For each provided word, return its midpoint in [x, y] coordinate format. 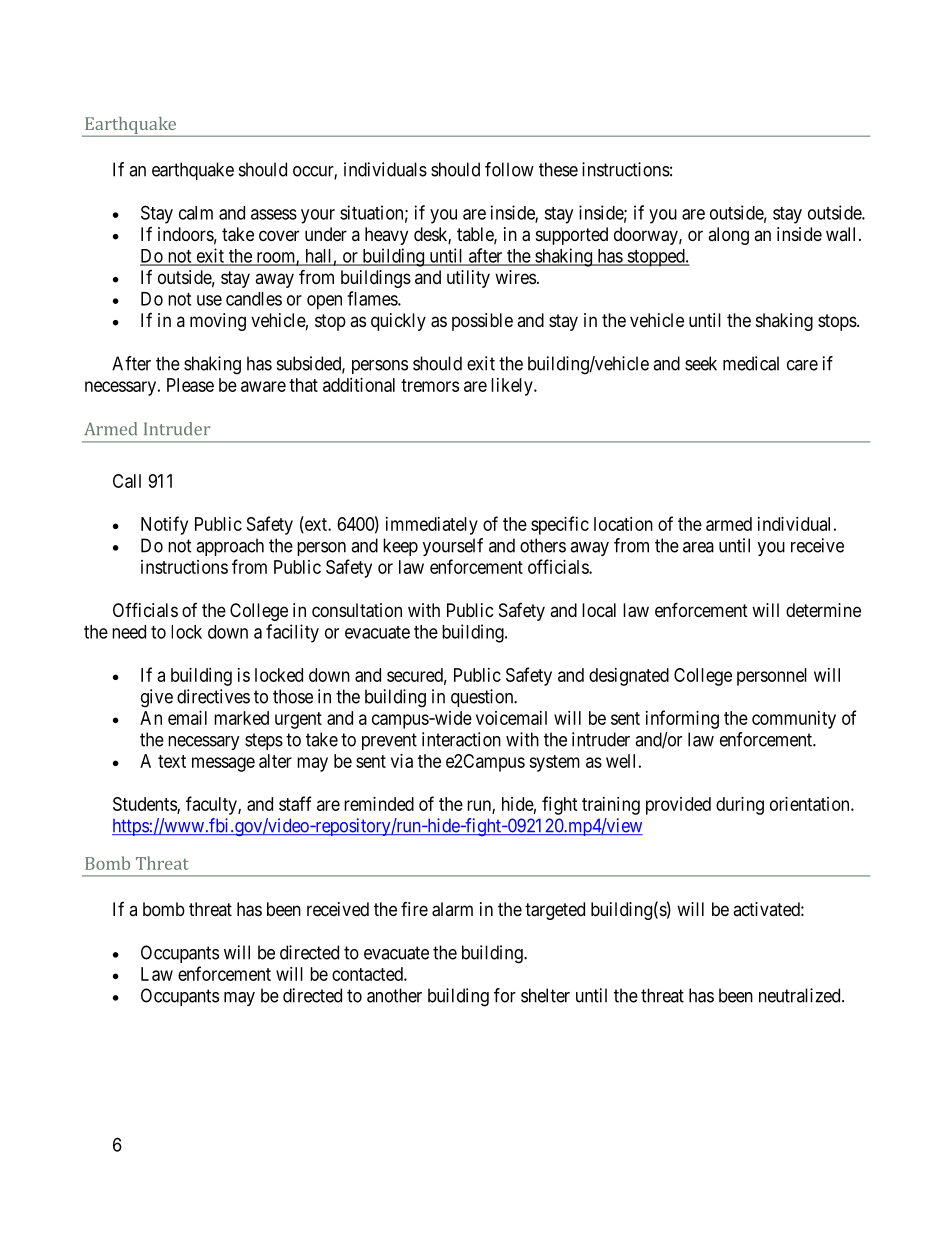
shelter [545, 995]
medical [751, 363]
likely [513, 387]
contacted [368, 974]
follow [509, 169]
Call [127, 481]
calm [196, 213]
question [483, 698]
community [794, 720]
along [728, 236]
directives [213, 696]
